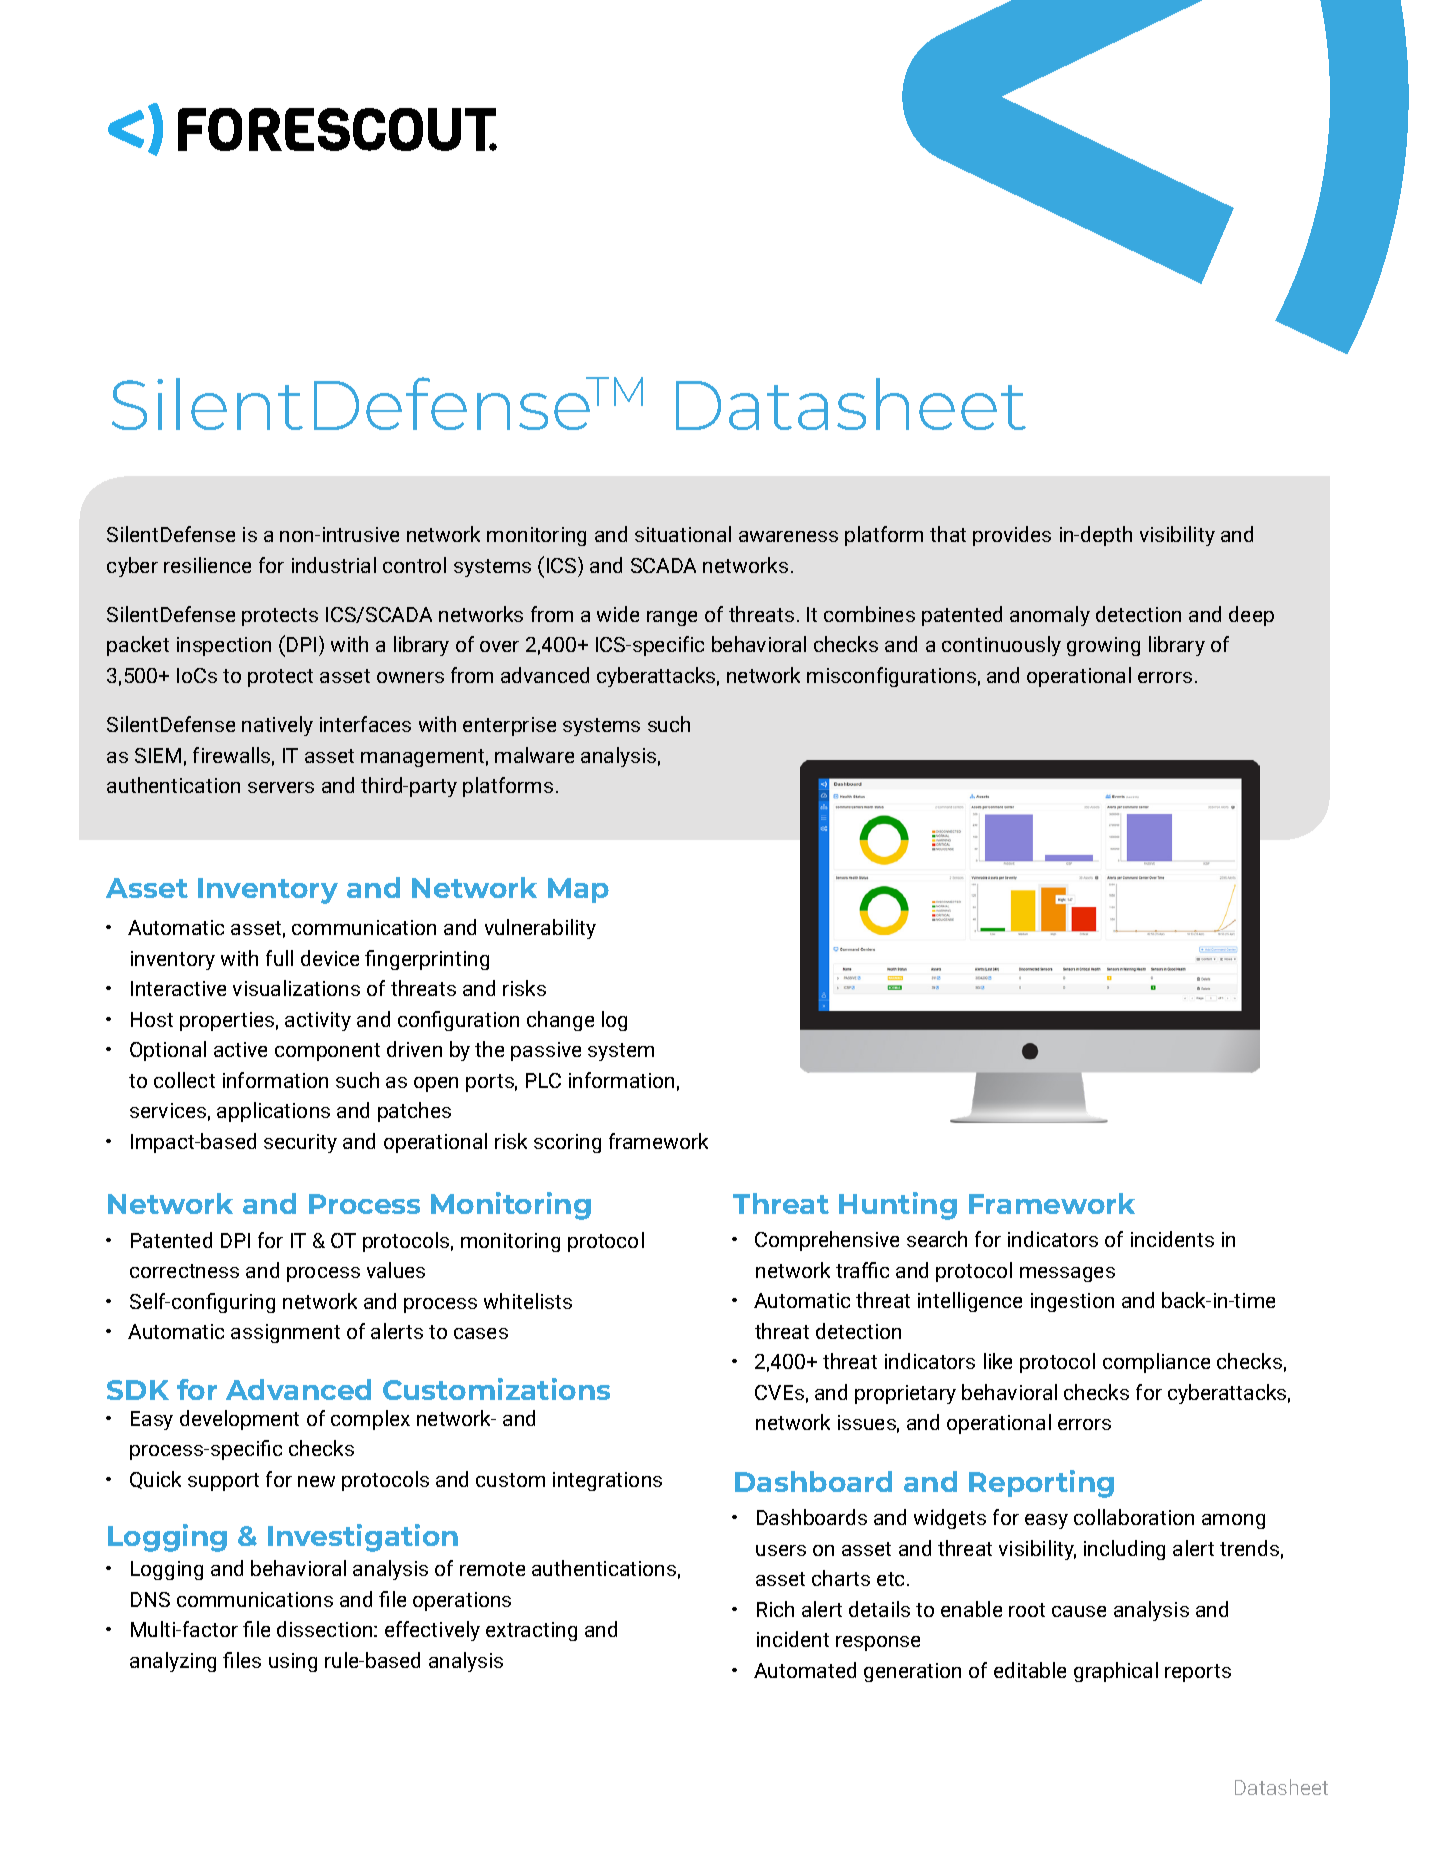 The height and width of the page is (1859, 1437). I want to click on situational, so click(683, 534).
